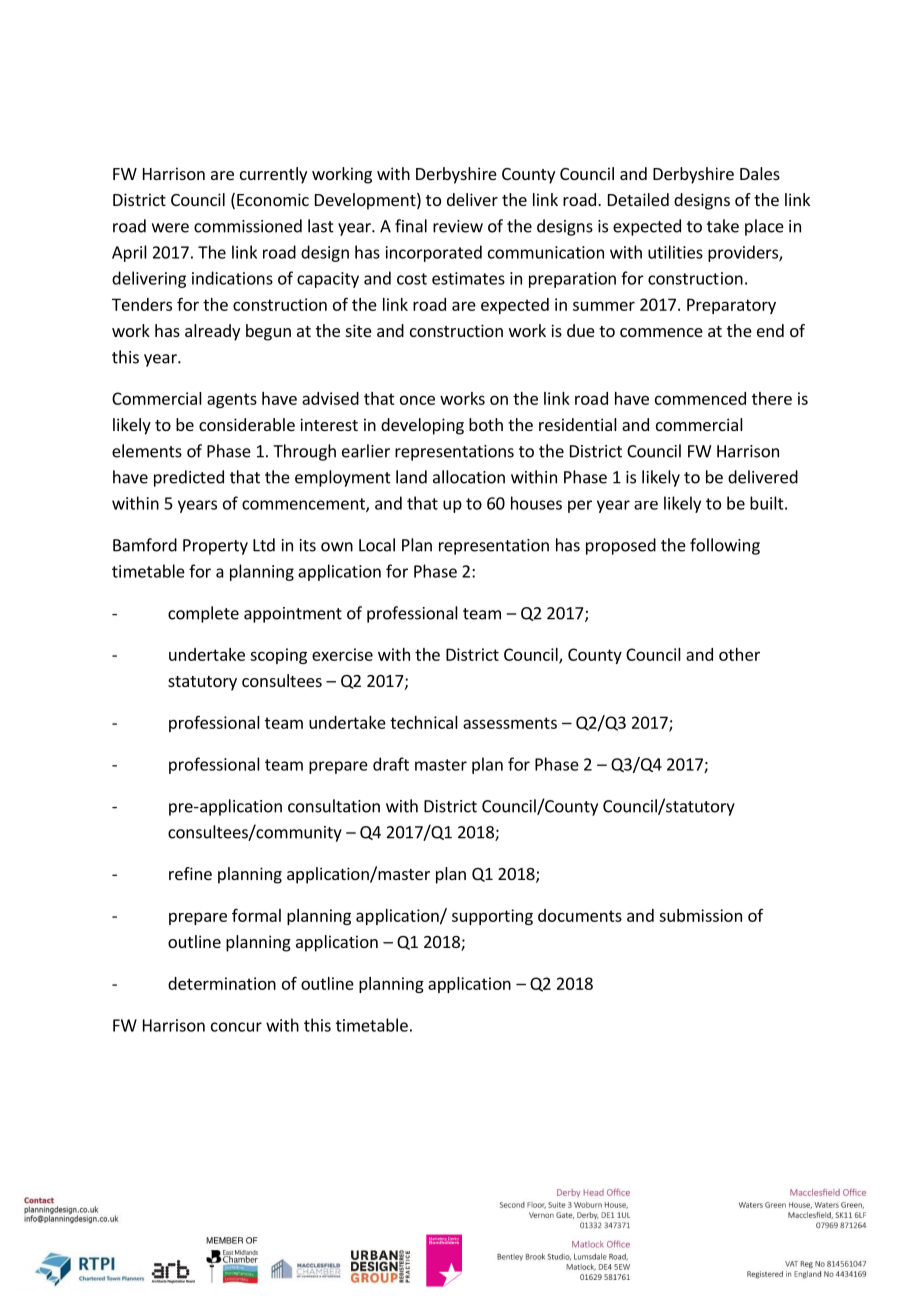 This screenshot has width=924, height=1308. I want to click on were, so click(170, 228).
